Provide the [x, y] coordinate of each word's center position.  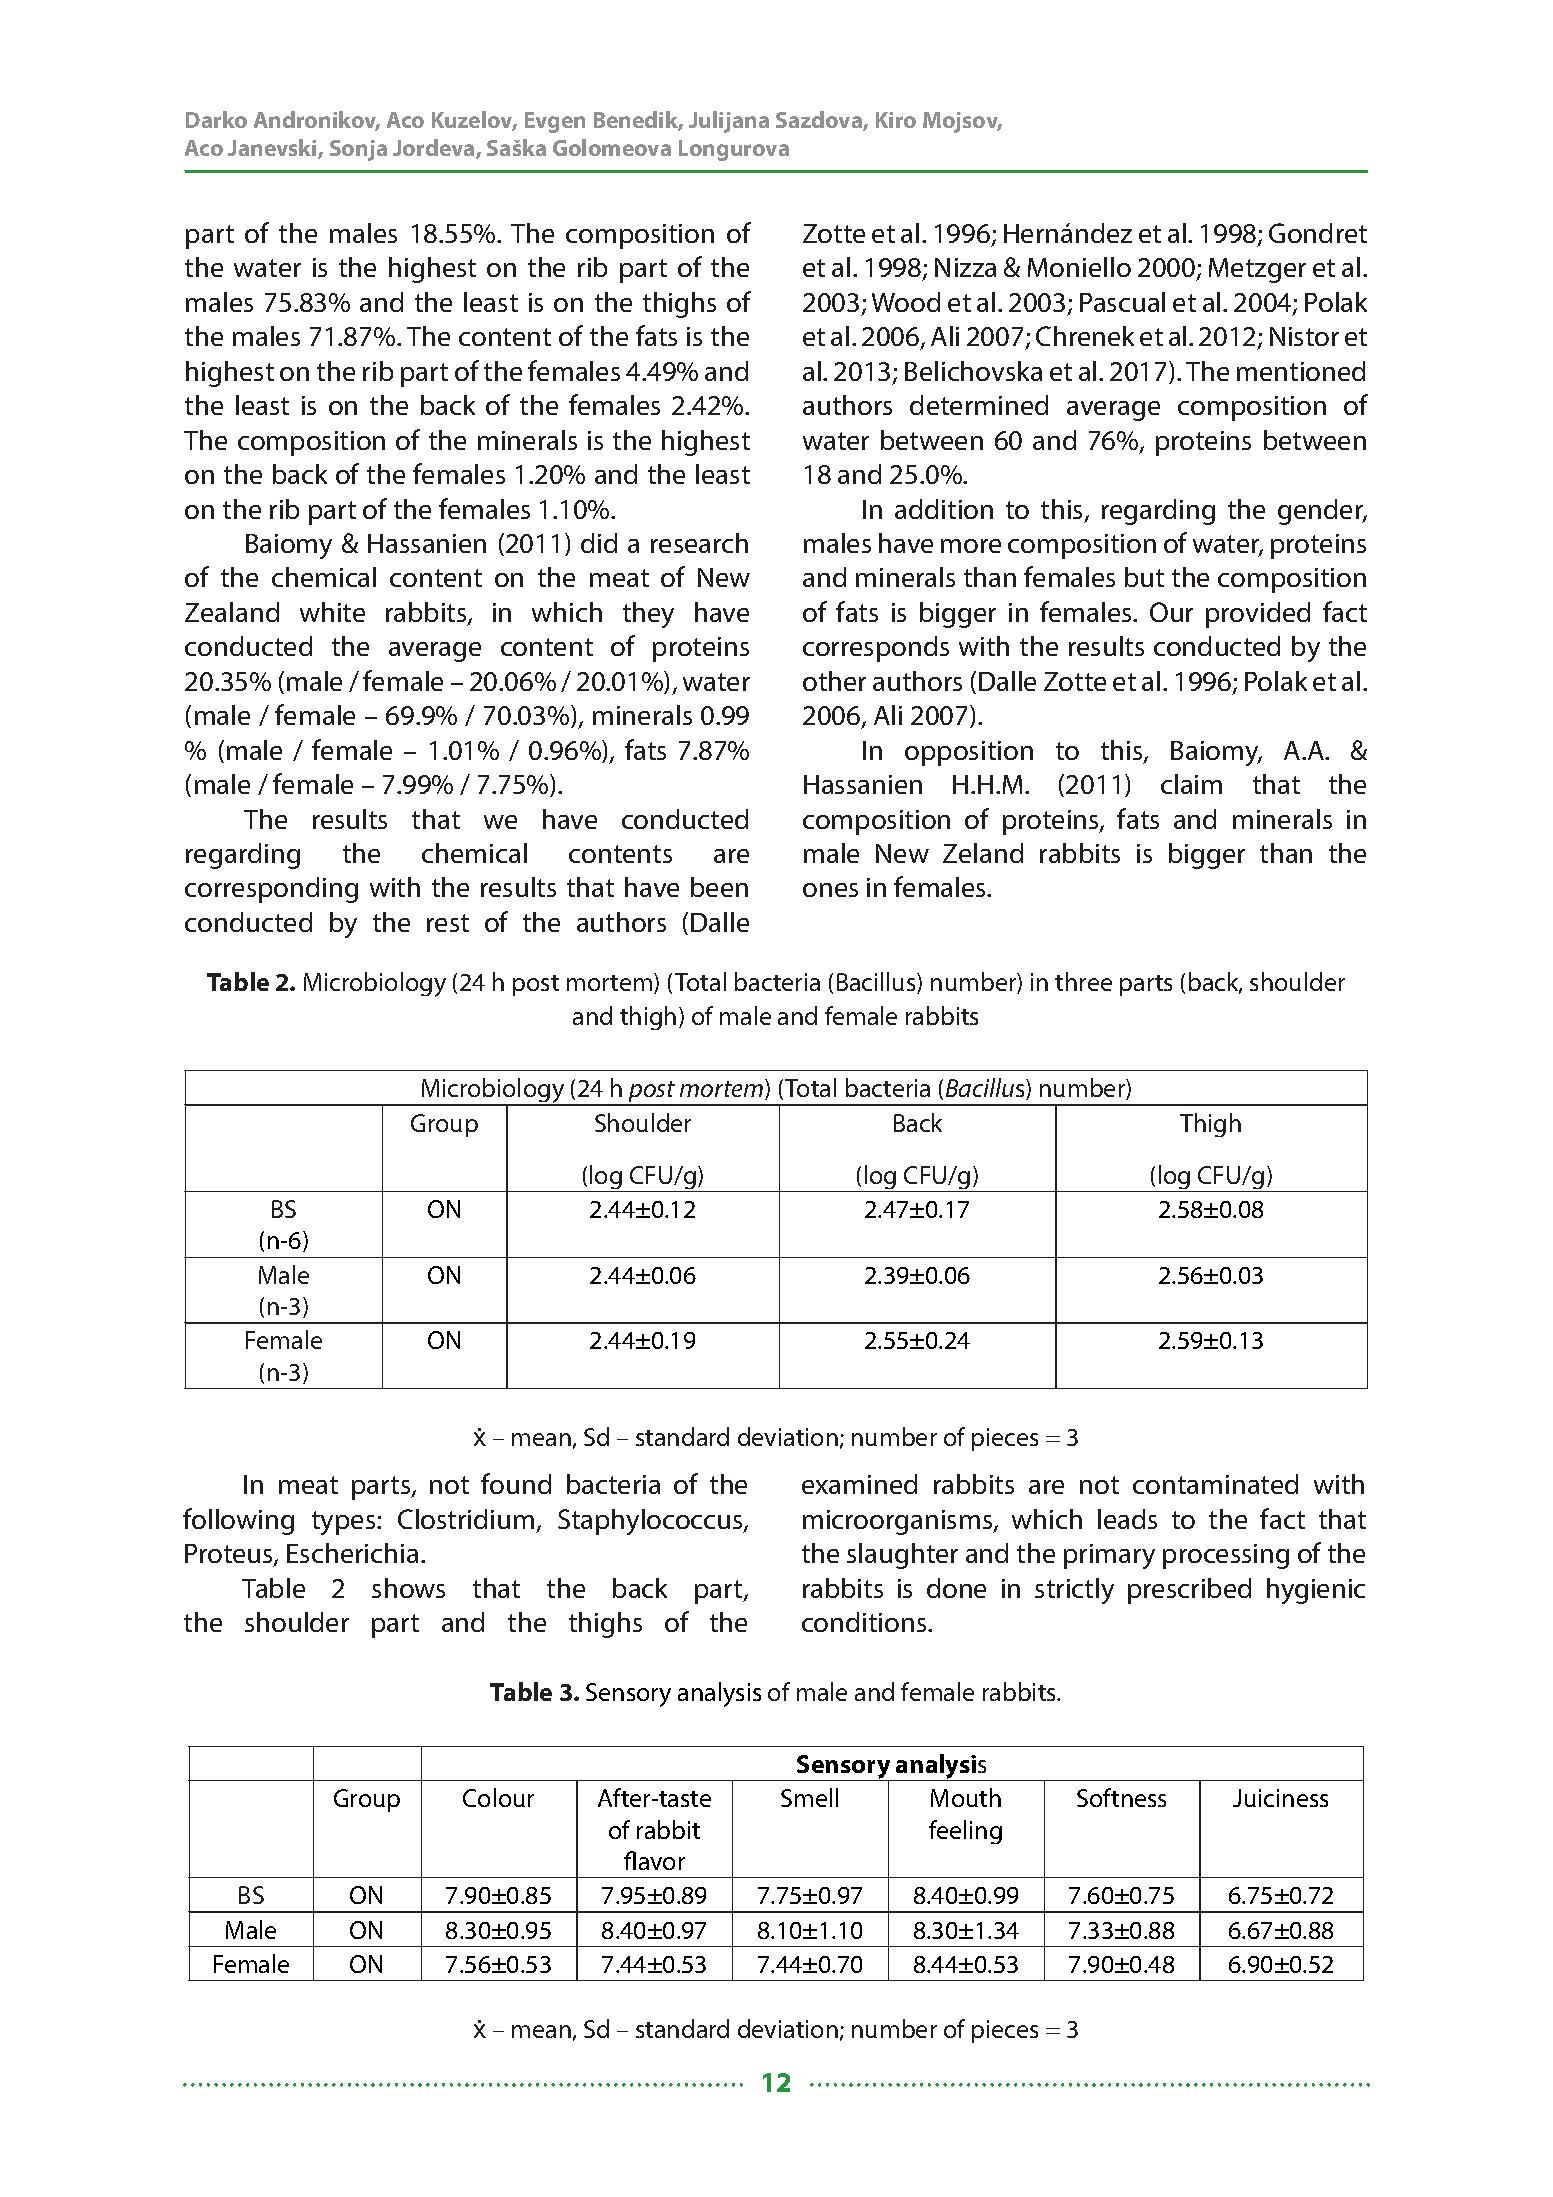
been [719, 887]
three [1083, 981]
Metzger [1257, 270]
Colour [498, 1797]
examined [859, 1484]
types [345, 1523]
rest [448, 923]
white [332, 612]
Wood [906, 302]
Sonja [358, 150]
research [699, 543]
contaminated [1215, 1484]
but [1144, 577]
